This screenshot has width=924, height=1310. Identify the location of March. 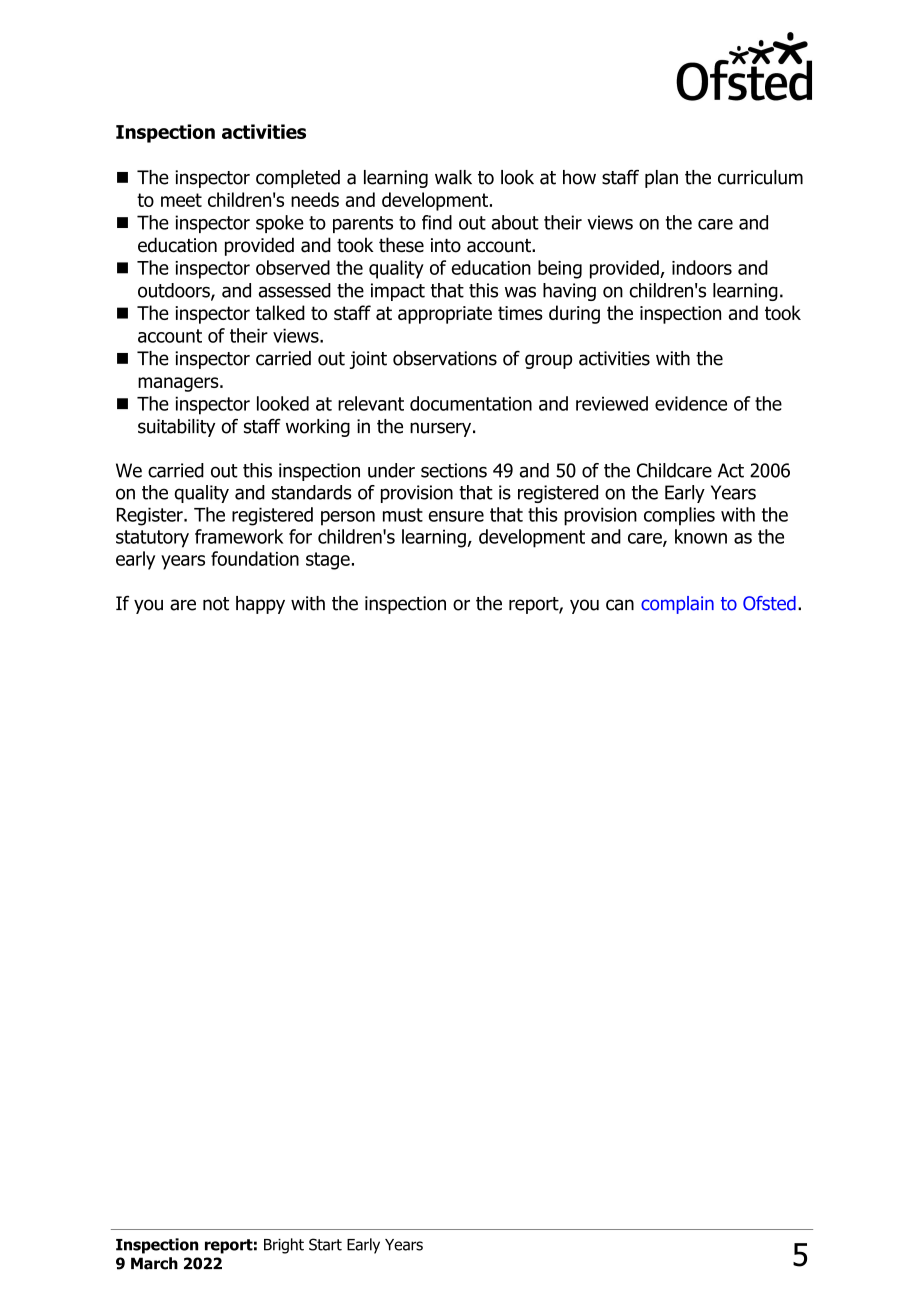
(154, 1263).
